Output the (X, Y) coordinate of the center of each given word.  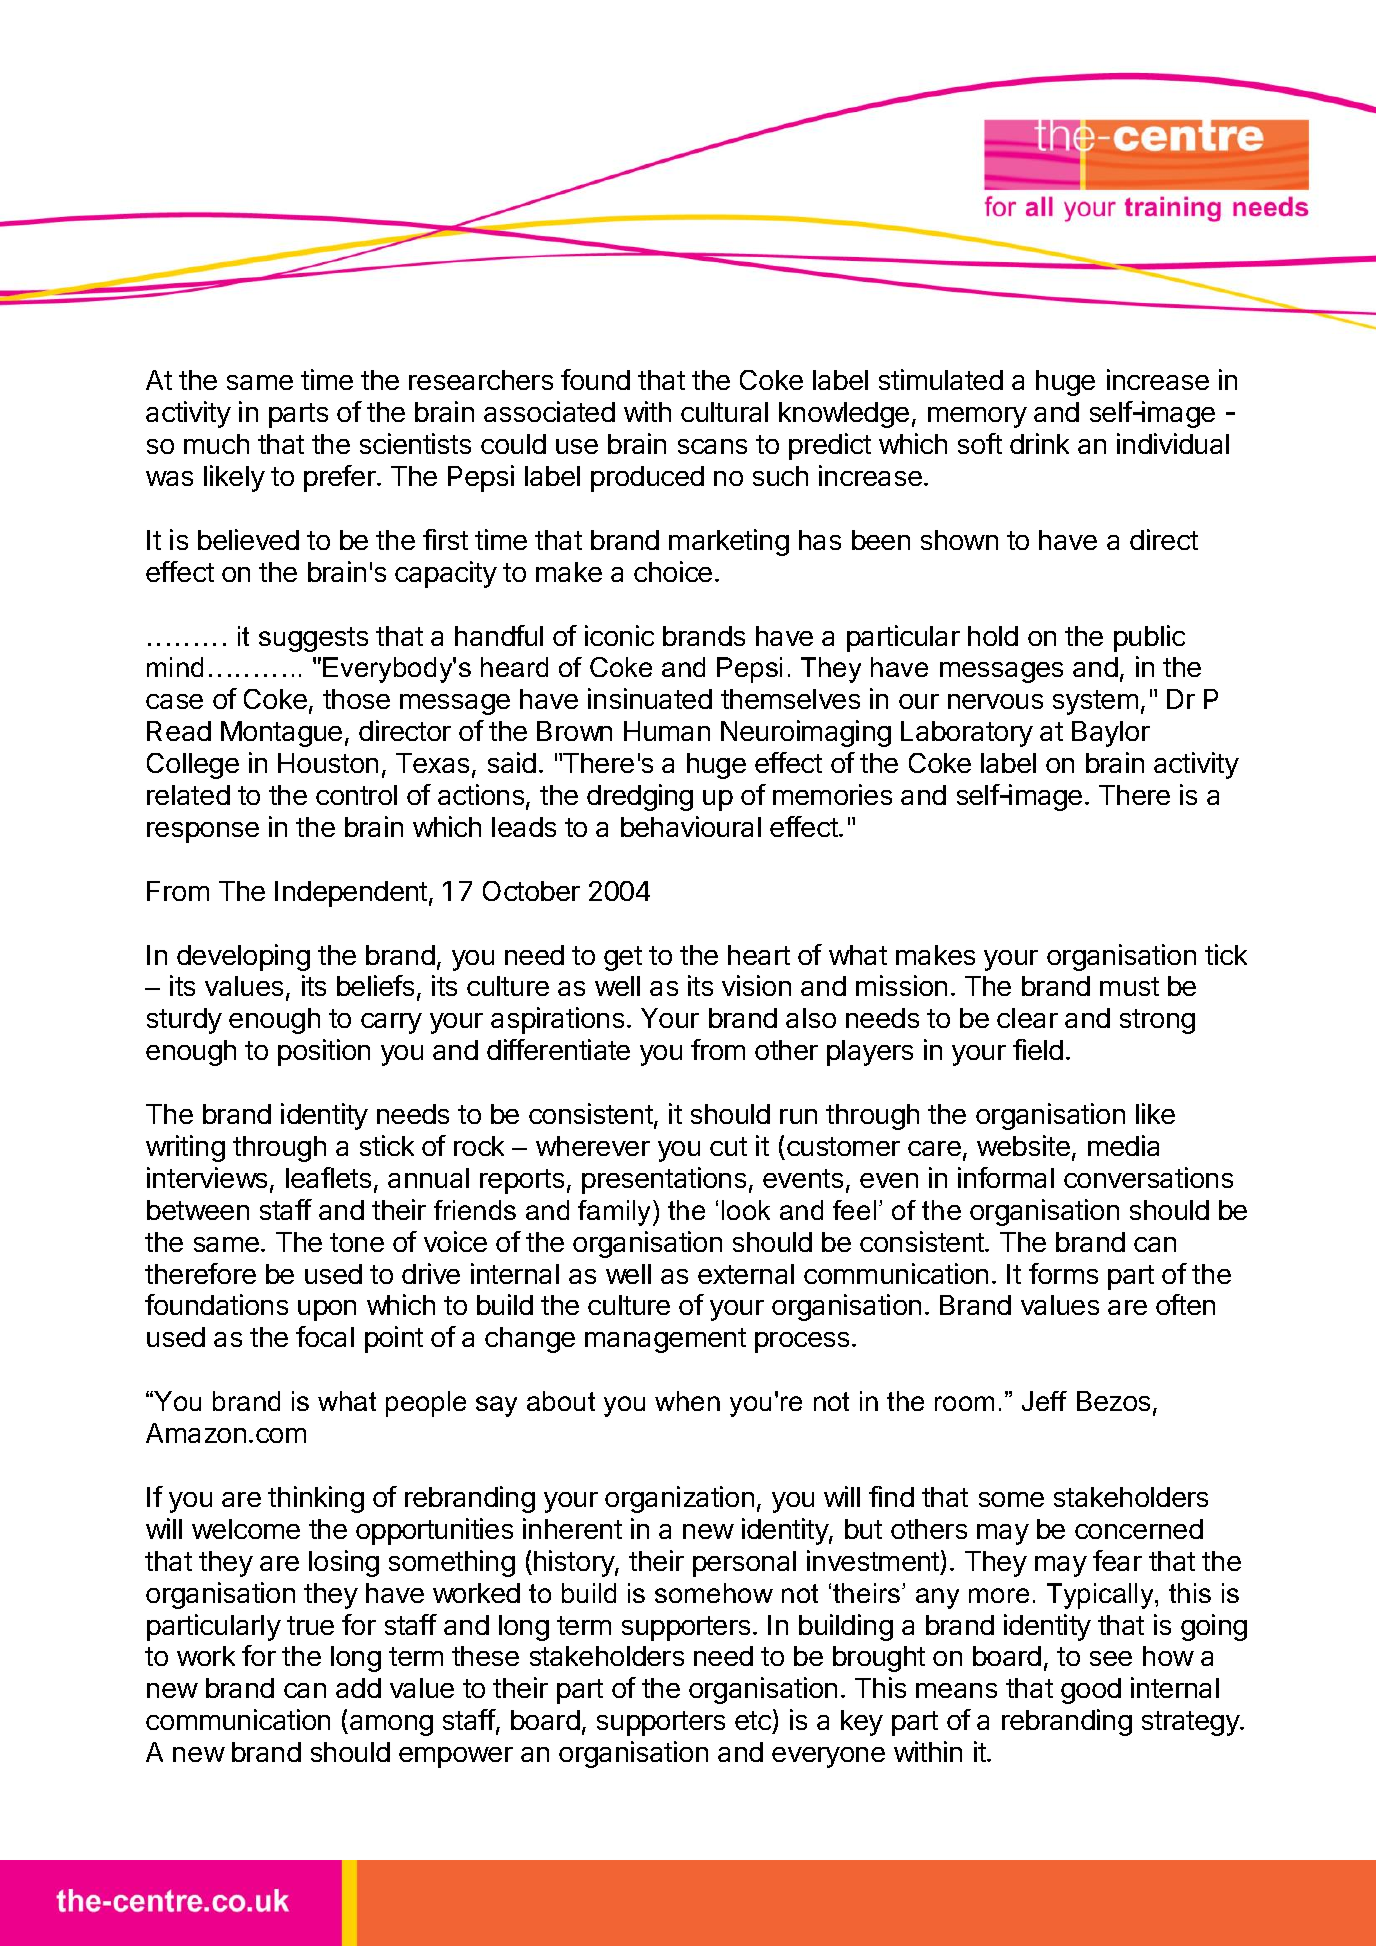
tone (357, 1242)
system (1095, 702)
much (216, 444)
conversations (1148, 1177)
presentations (664, 1180)
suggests (313, 639)
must (1129, 986)
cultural (724, 412)
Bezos (1113, 1401)
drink (1039, 443)
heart (759, 955)
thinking (316, 1499)
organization (679, 1499)
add (358, 1688)
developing (243, 957)
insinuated (650, 698)
